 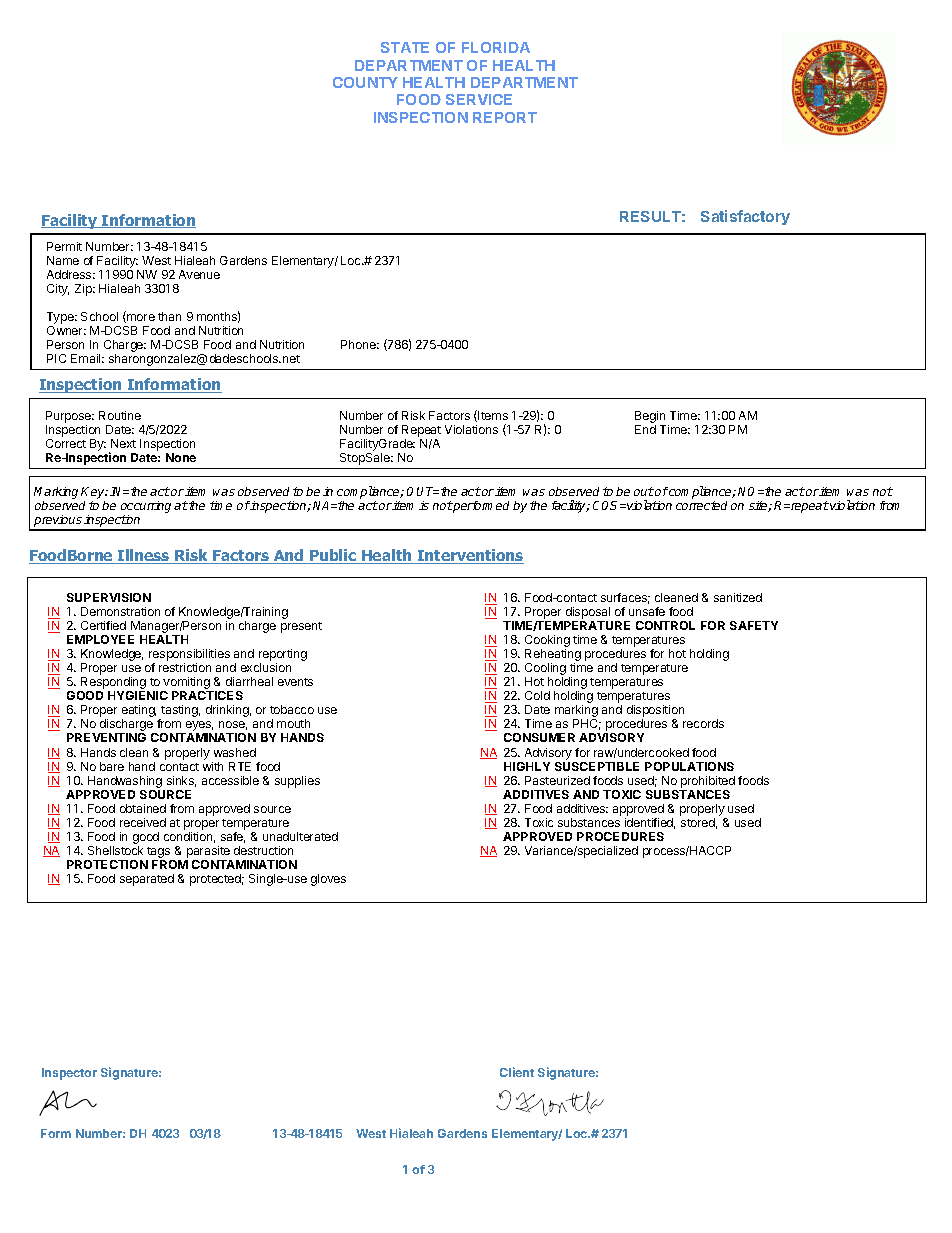 I want to click on supplies, so click(x=297, y=782).
